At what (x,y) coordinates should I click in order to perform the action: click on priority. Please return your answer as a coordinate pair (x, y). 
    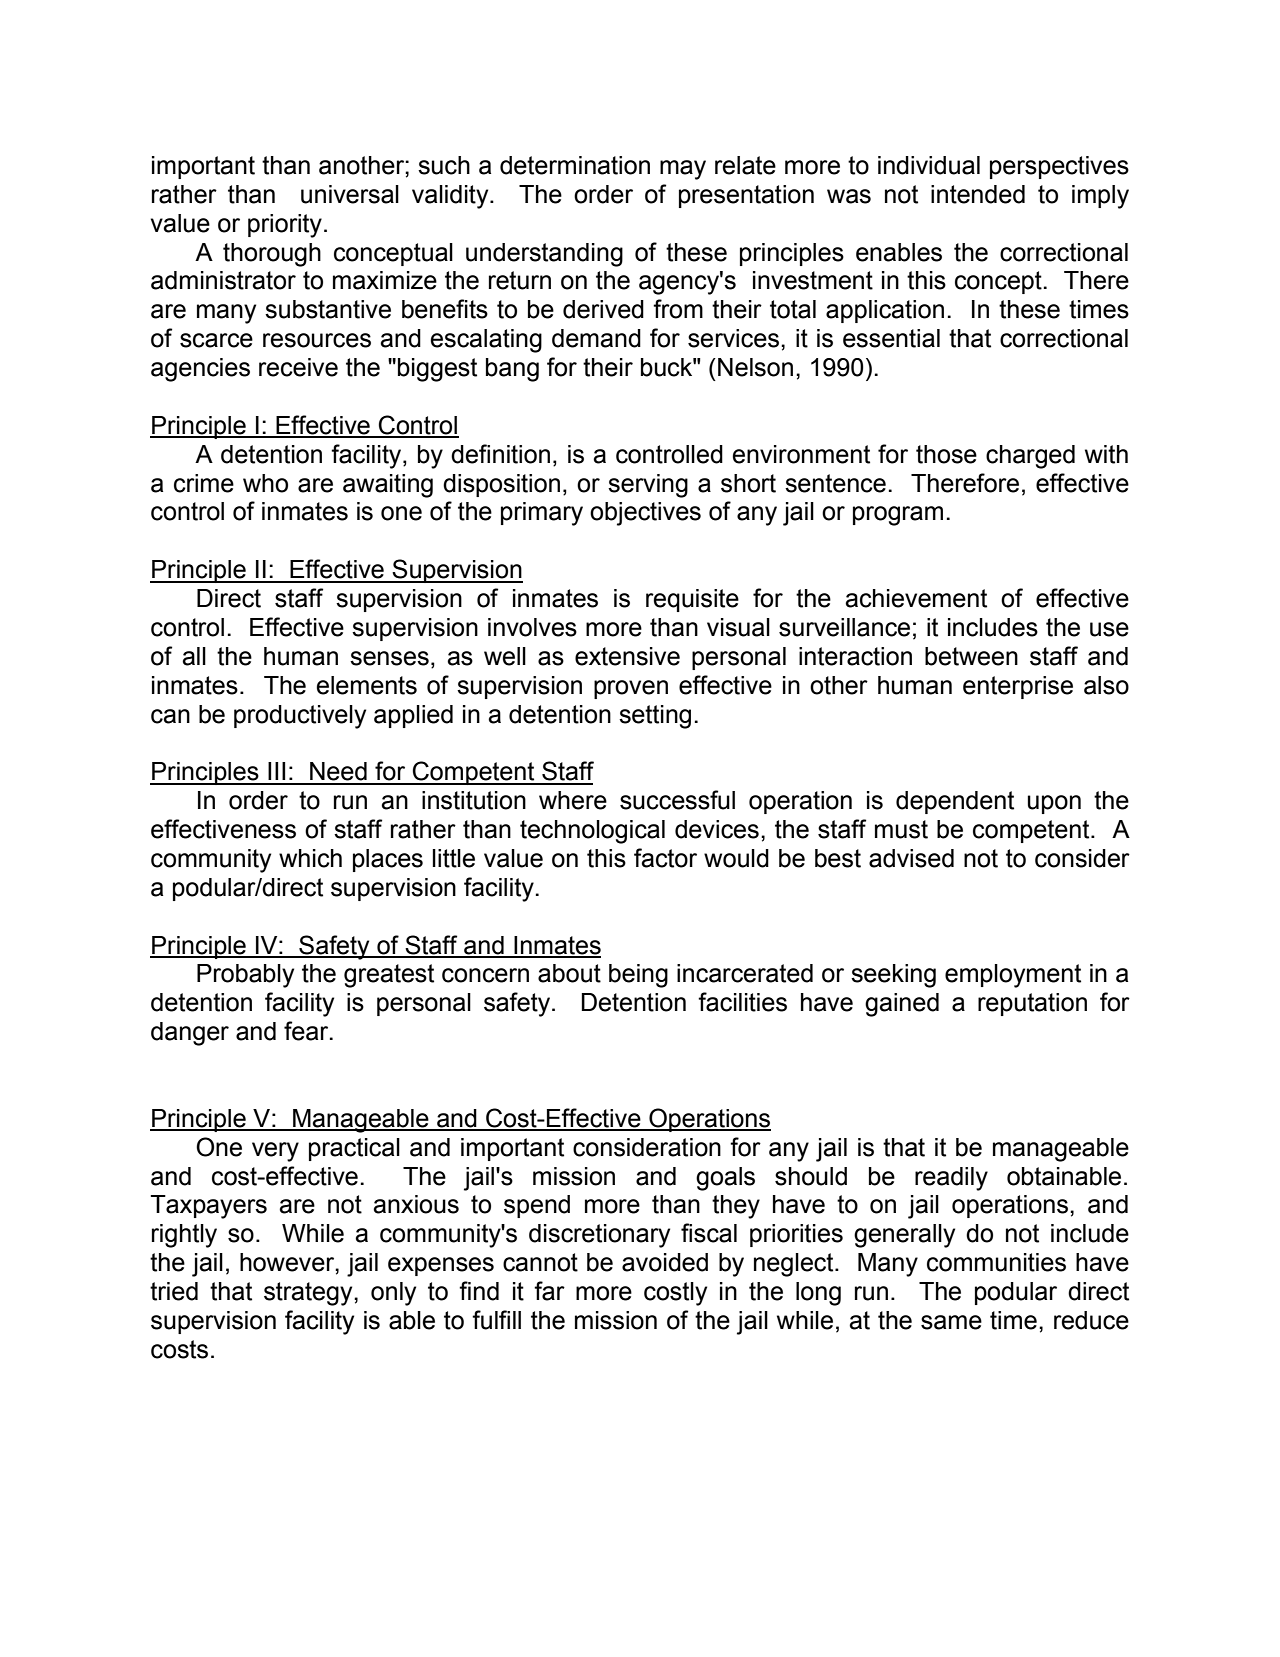
    Looking at the image, I should click on (285, 226).
